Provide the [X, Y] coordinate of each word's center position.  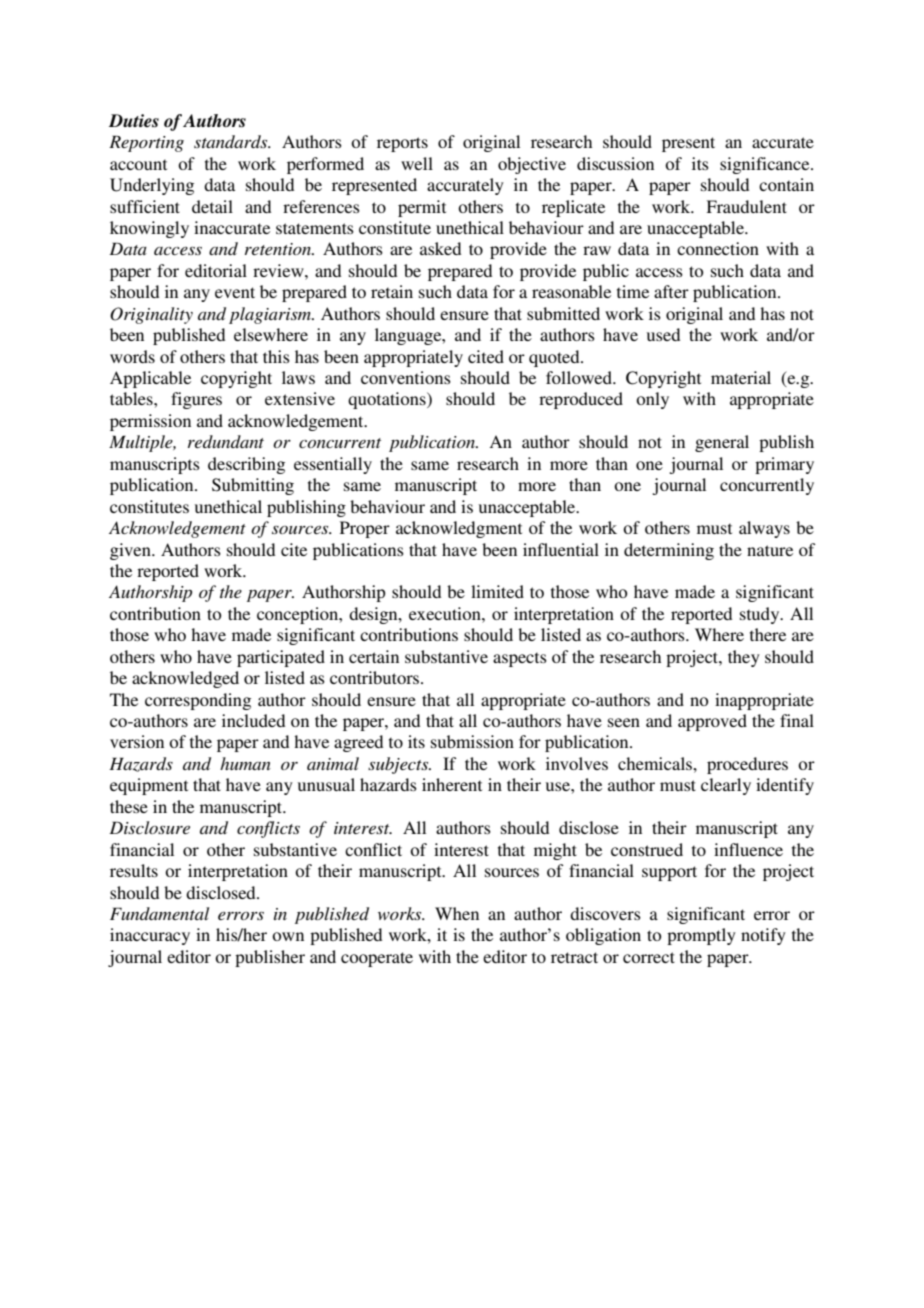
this [276, 356]
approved [712, 722]
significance [766, 165]
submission [472, 741]
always [764, 529]
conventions [406, 377]
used [663, 334]
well [417, 163]
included [253, 720]
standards [232, 141]
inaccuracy [150, 936]
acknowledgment [459, 529]
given [131, 551]
